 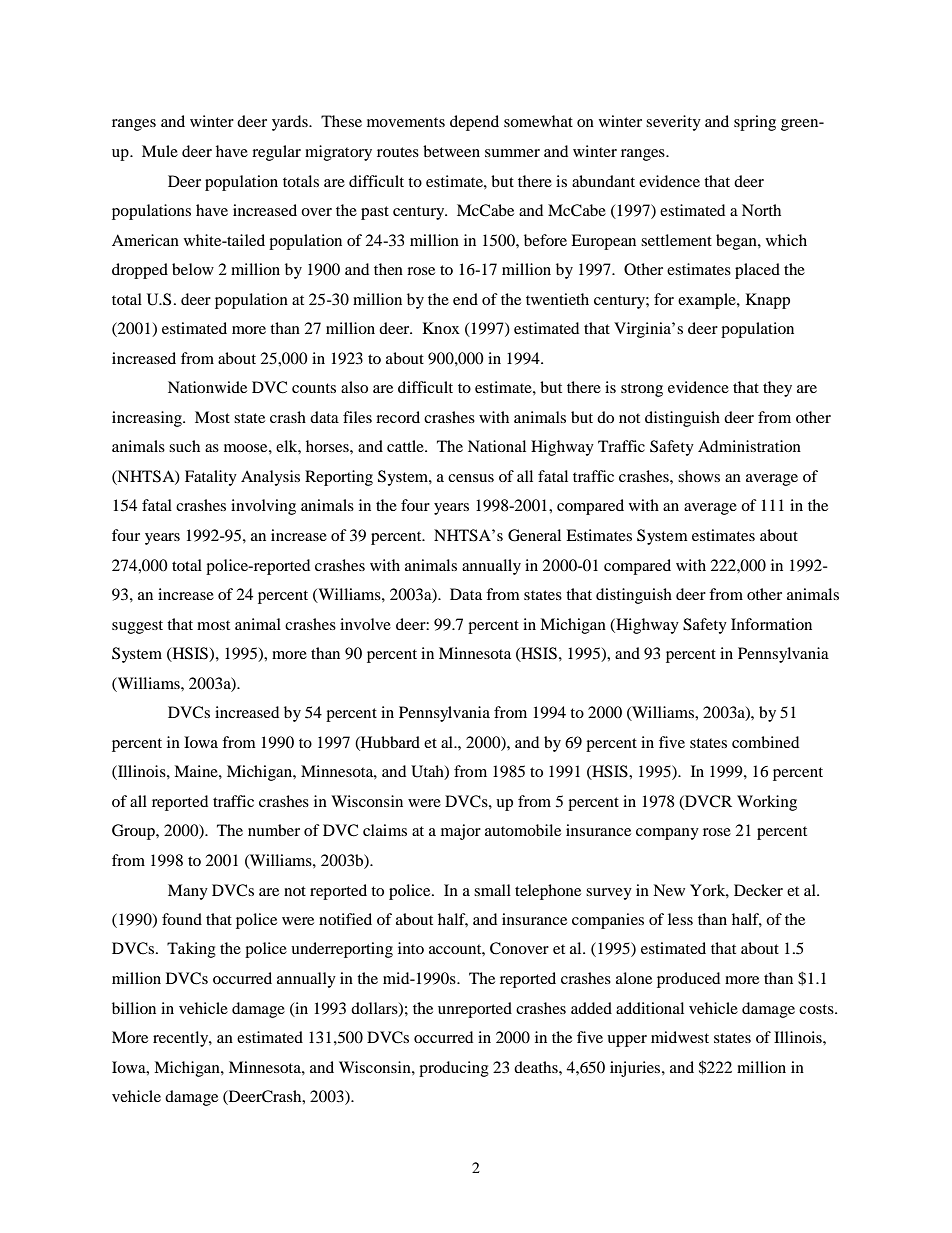 What do you see at coordinates (765, 742) in the screenshot?
I see `combined` at bounding box center [765, 742].
